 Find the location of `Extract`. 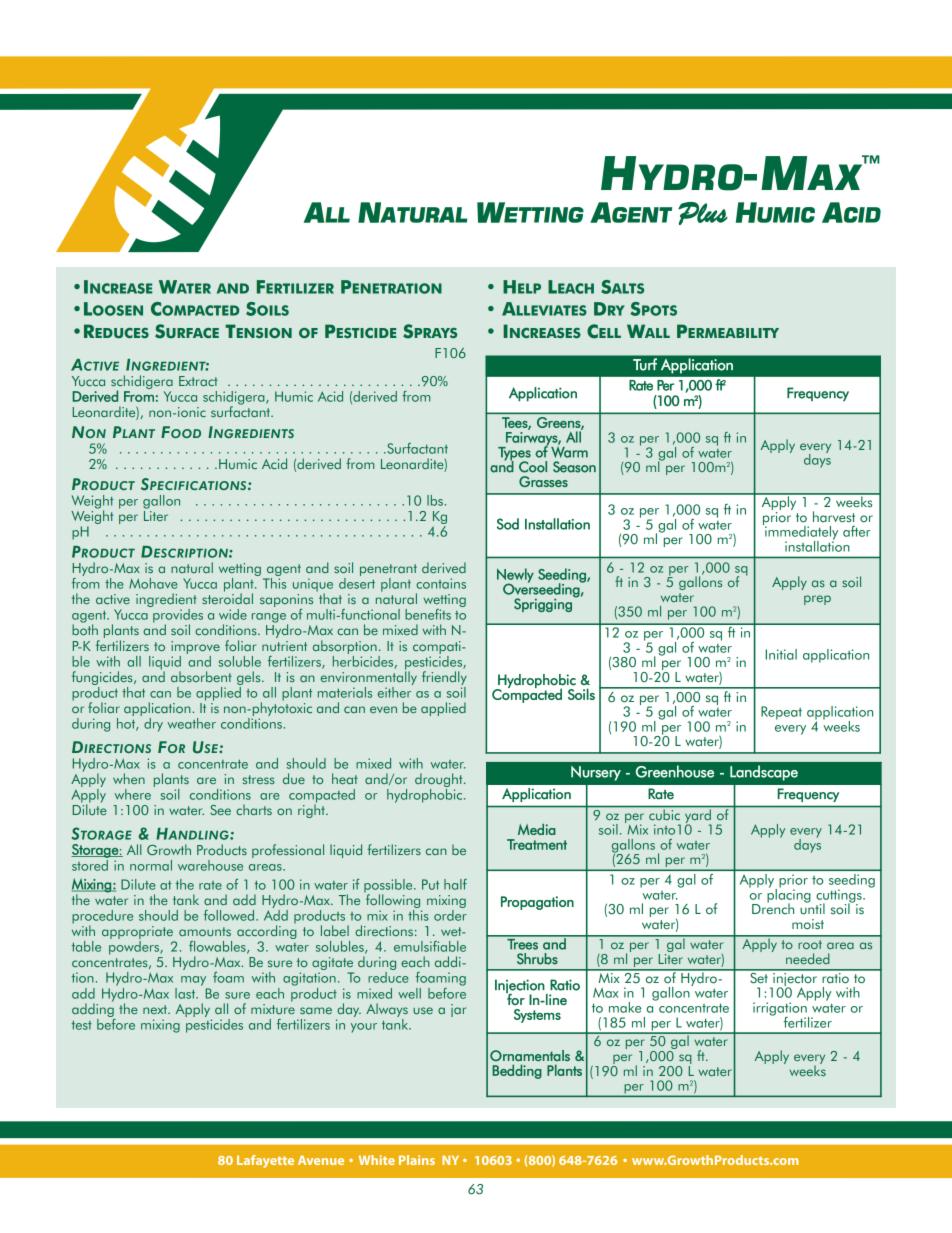

Extract is located at coordinates (198, 381).
